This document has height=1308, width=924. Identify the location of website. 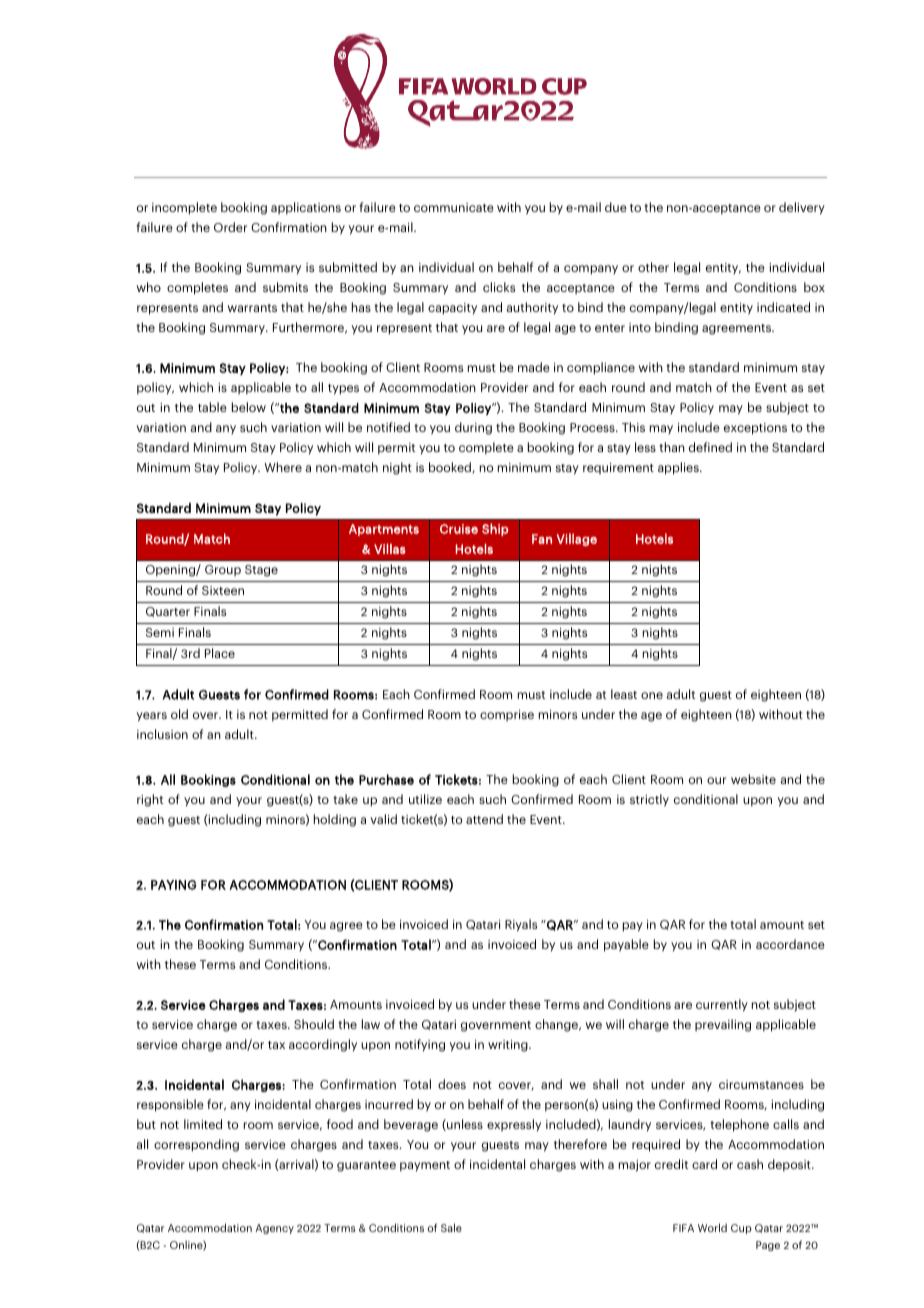
(753, 779).
